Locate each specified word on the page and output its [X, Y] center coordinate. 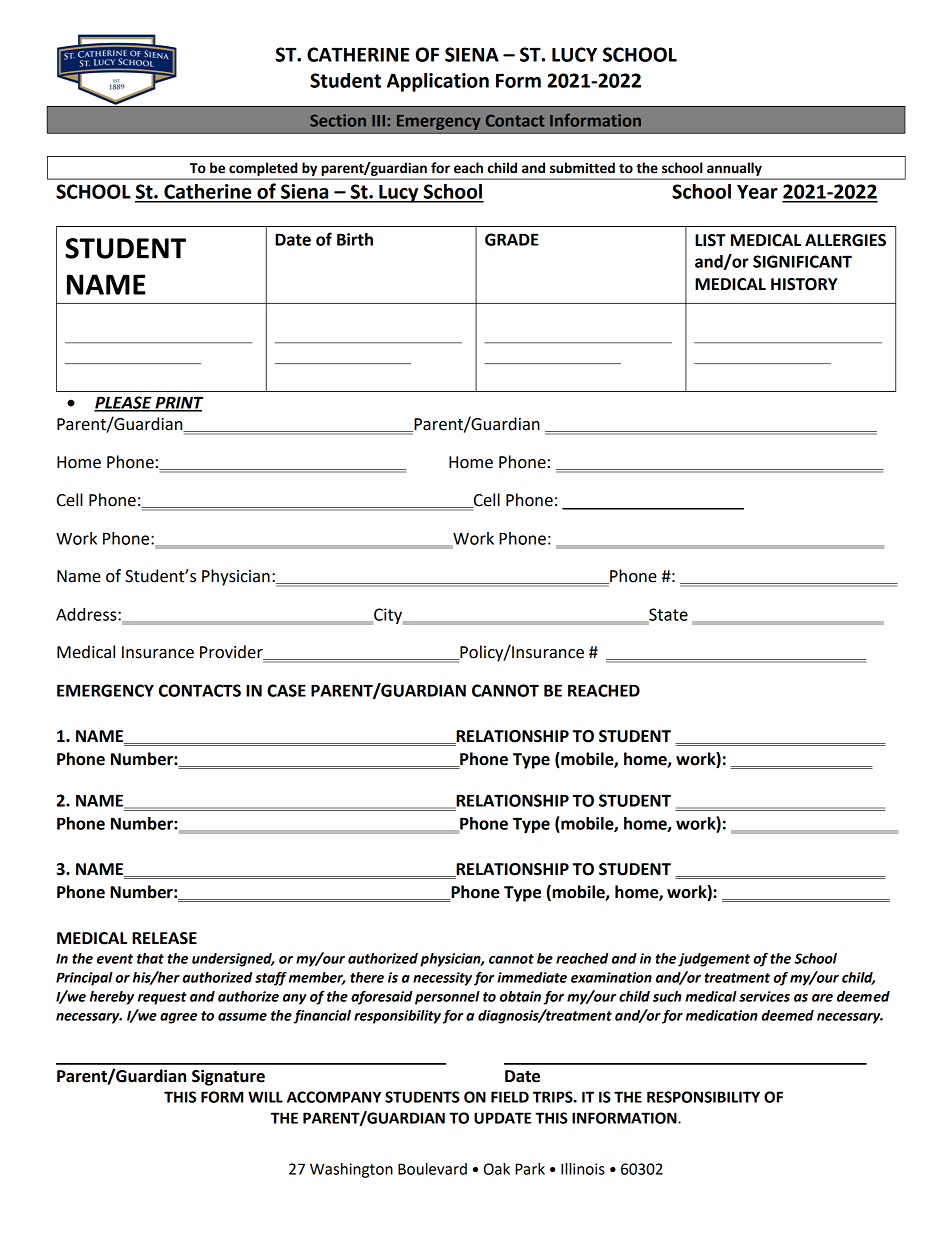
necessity [442, 979]
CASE [286, 690]
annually [734, 169]
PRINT [178, 403]
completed [263, 169]
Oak [497, 1169]
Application [438, 82]
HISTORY [804, 284]
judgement [714, 960]
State [667, 615]
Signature [228, 1077]
